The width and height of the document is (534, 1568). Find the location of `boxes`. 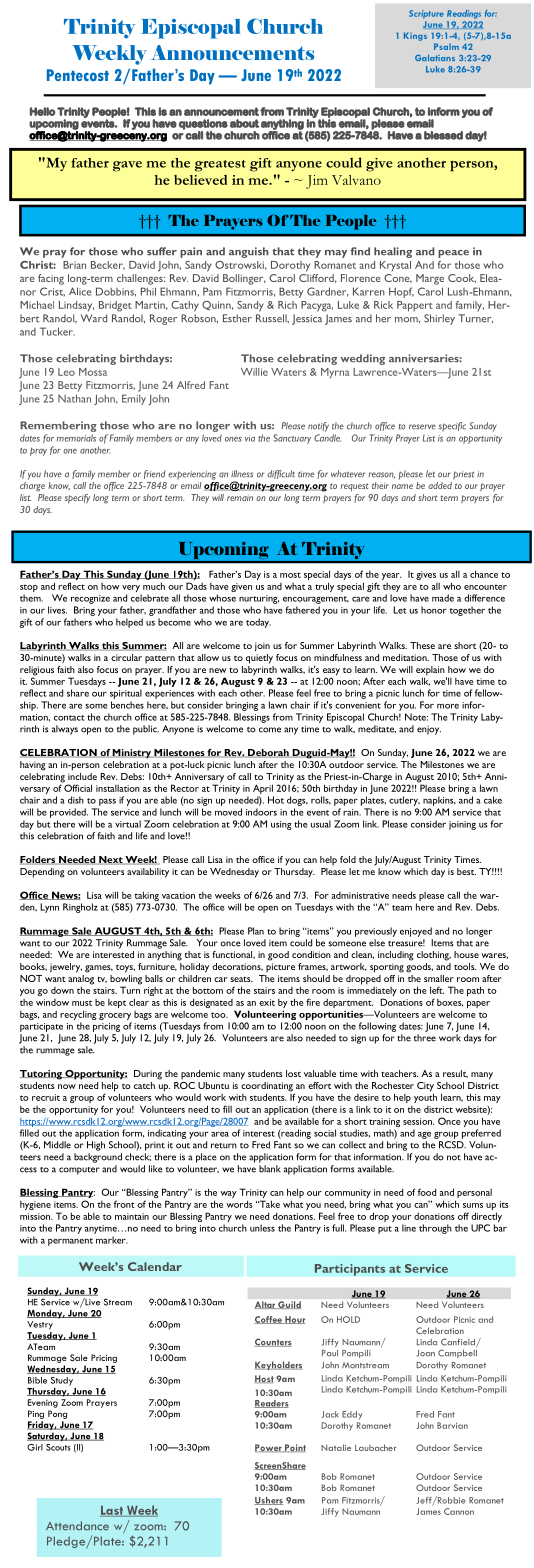

boxes is located at coordinates (450, 1003).
